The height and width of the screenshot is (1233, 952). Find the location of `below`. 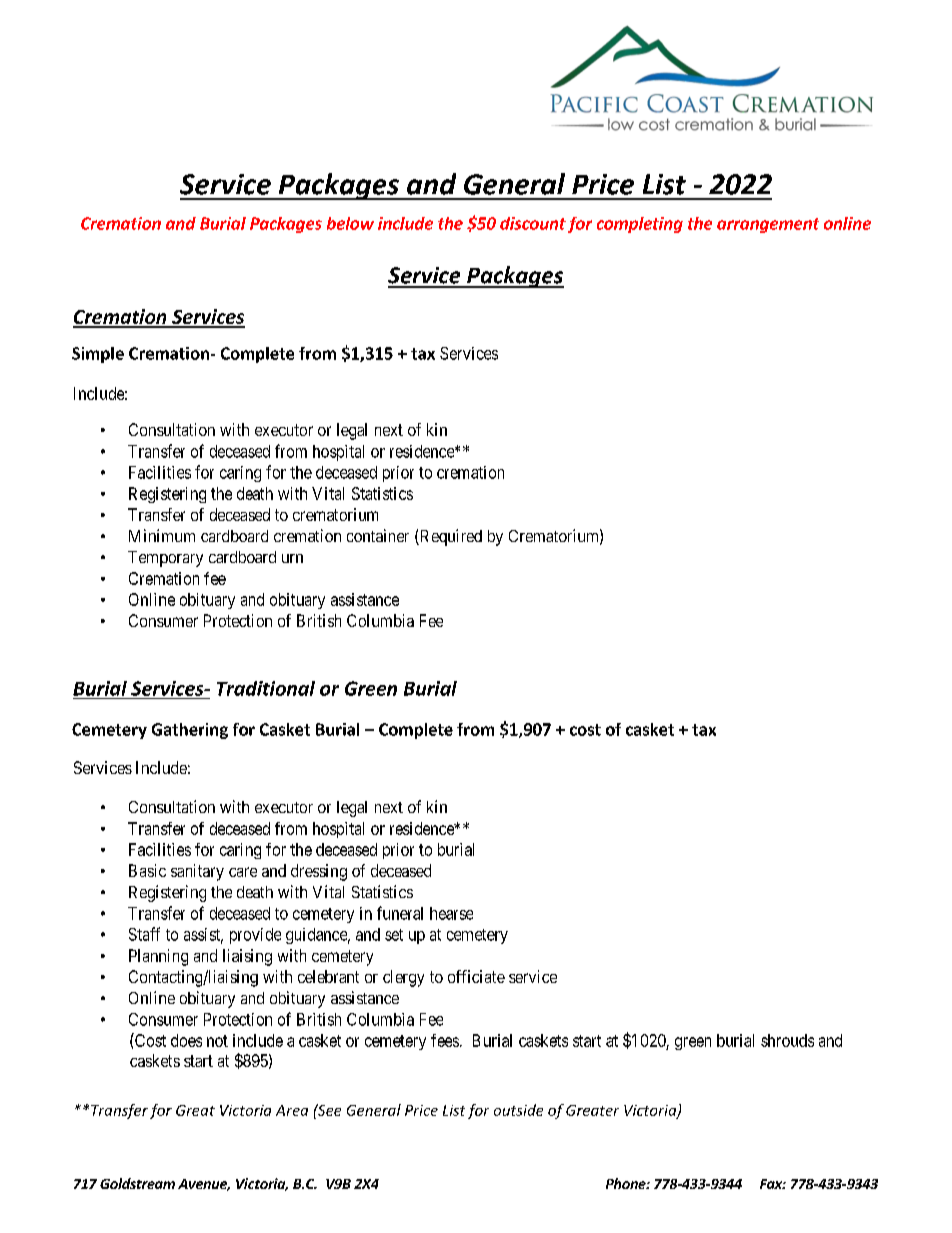

below is located at coordinates (350, 223).
